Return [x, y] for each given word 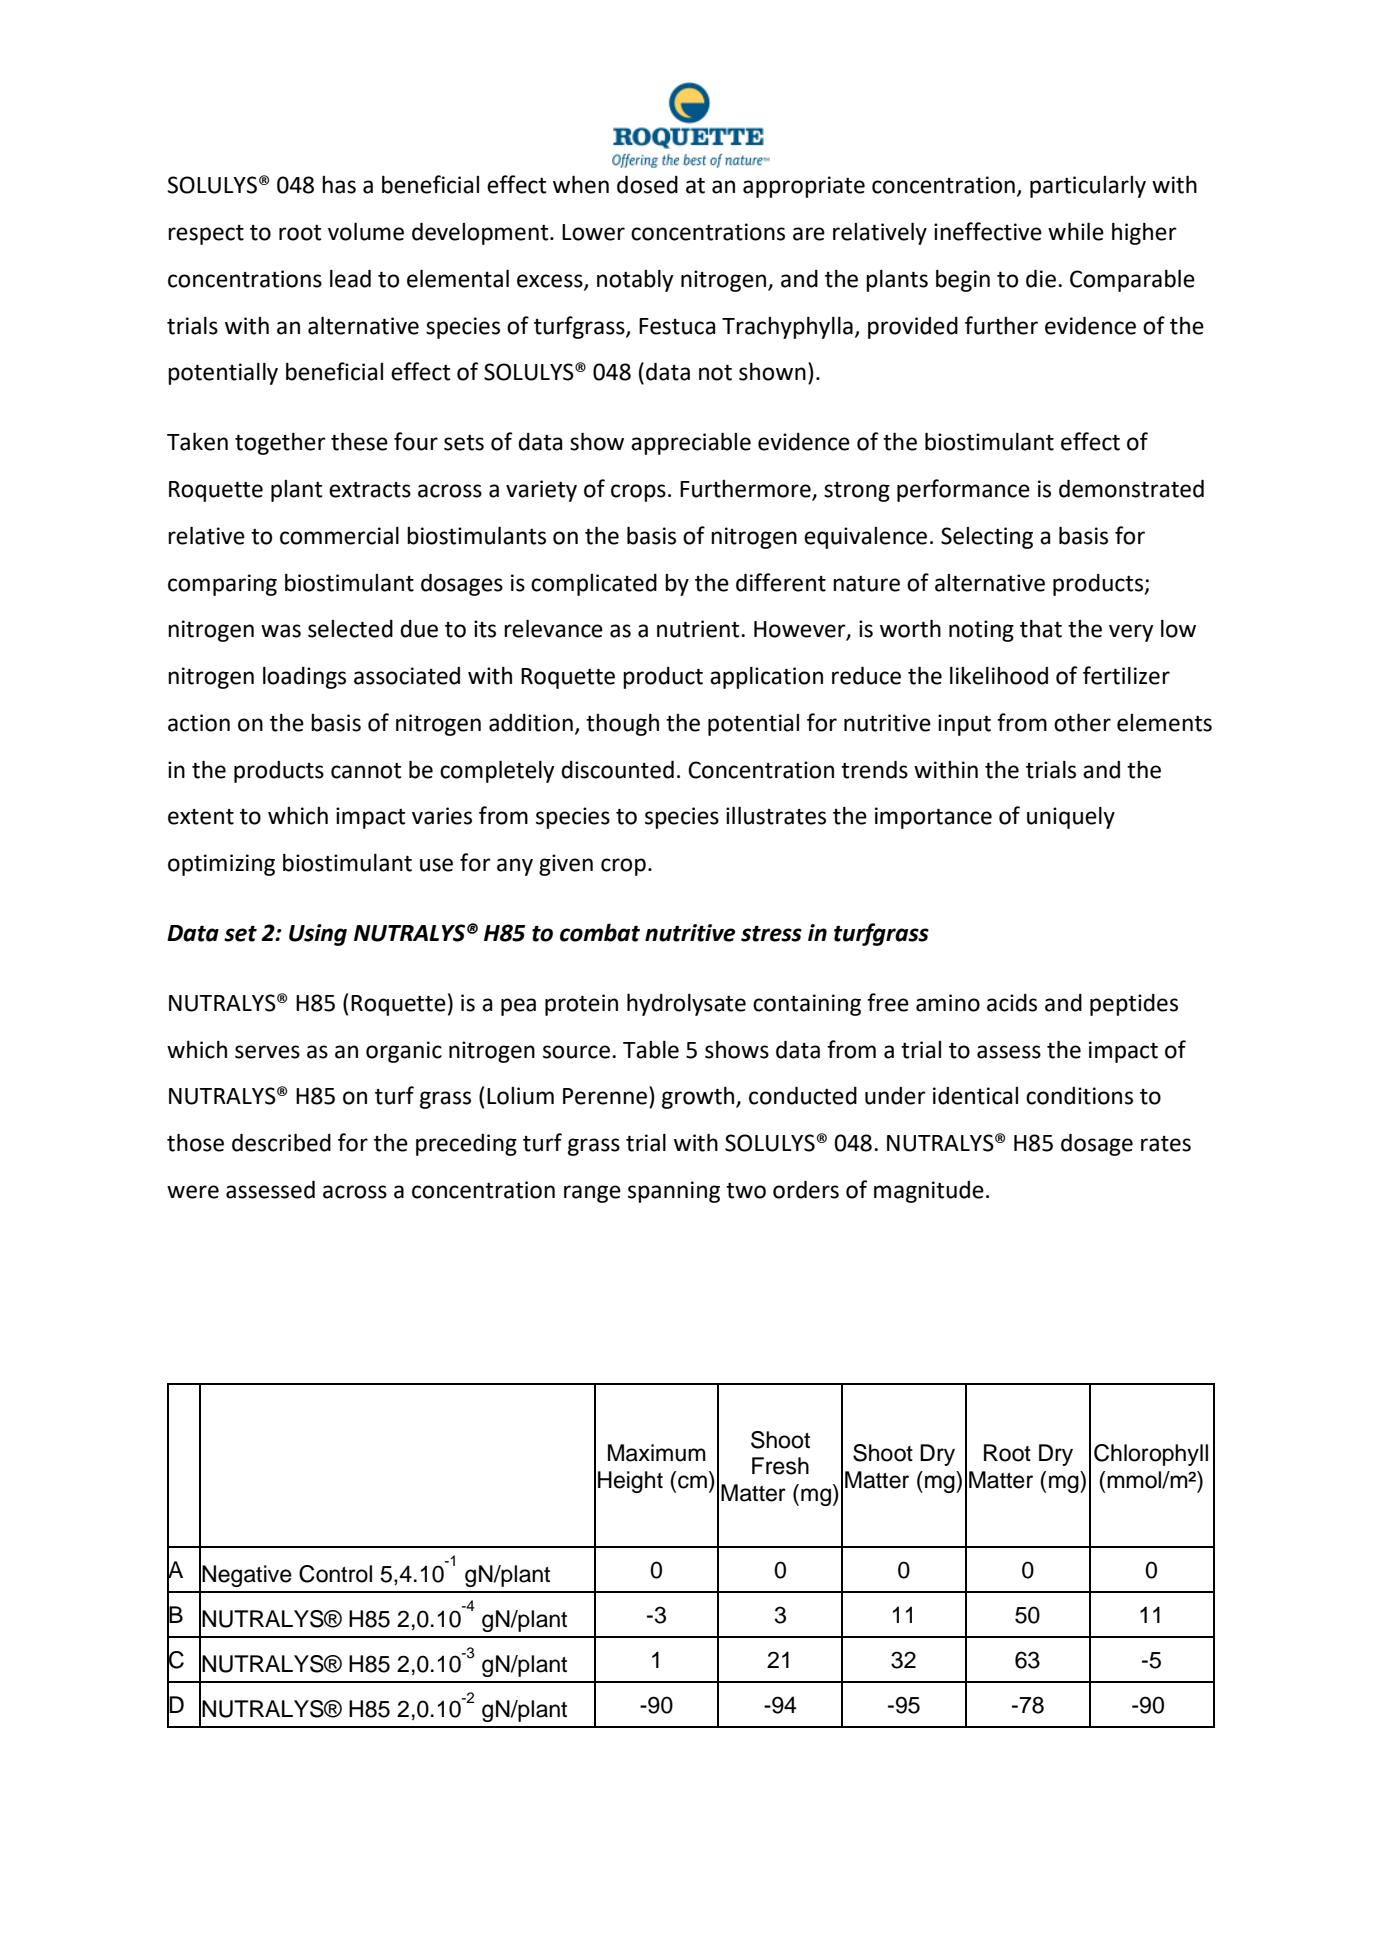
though [622, 724]
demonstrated [1131, 488]
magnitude [929, 1192]
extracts [370, 490]
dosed [647, 184]
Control [335, 1574]
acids [1012, 1003]
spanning [674, 1192]
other [1082, 722]
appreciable [691, 443]
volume [366, 231]
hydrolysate [686, 1004]
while [1076, 231]
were [193, 1192]
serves [267, 1052]
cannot [366, 771]
